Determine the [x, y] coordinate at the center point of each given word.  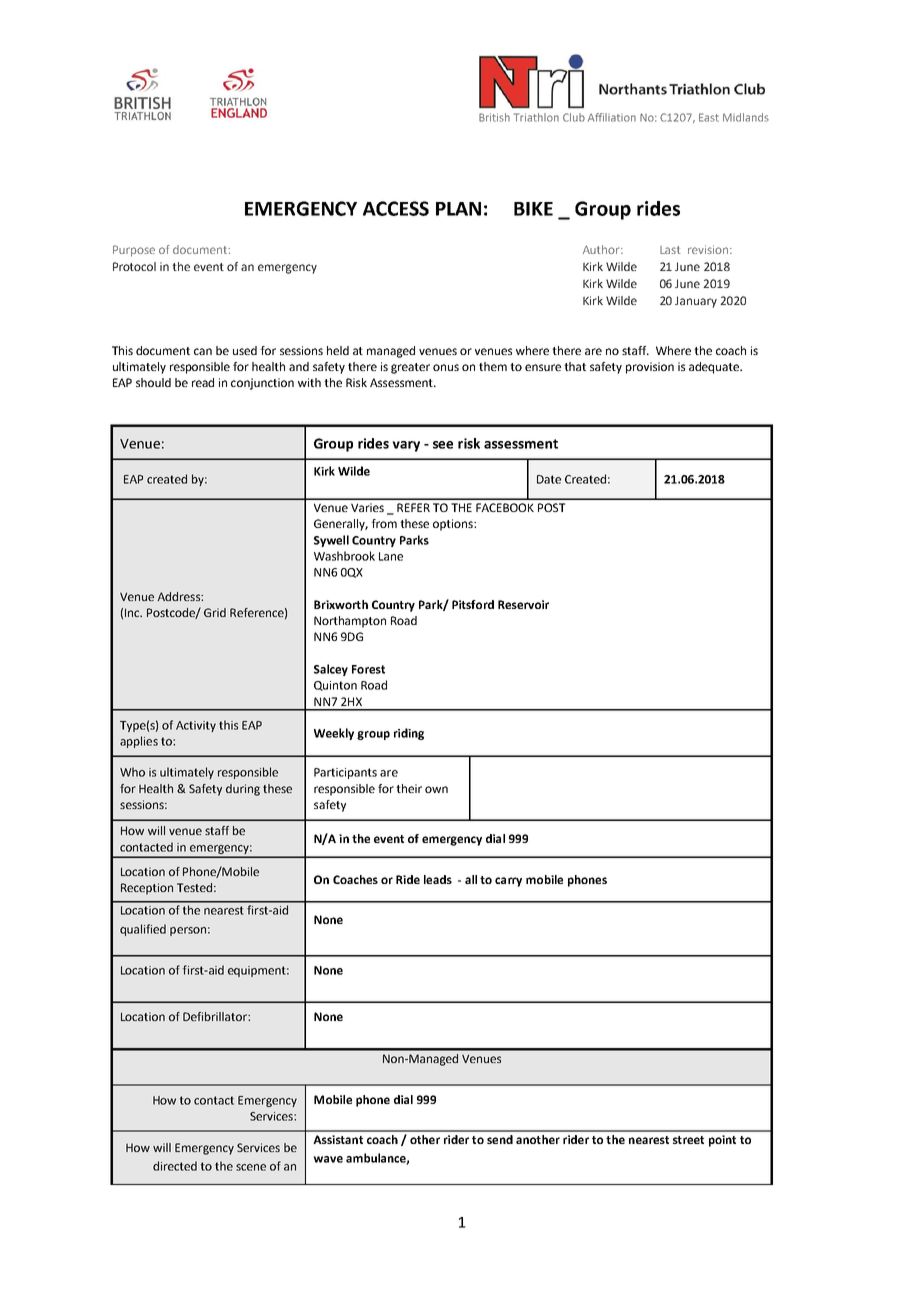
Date [549, 479]
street [688, 1140]
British [494, 117]
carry [508, 882]
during [243, 790]
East [709, 117]
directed [175, 1166]
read [203, 382]
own [436, 789]
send [500, 1139]
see [443, 445]
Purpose [134, 251]
